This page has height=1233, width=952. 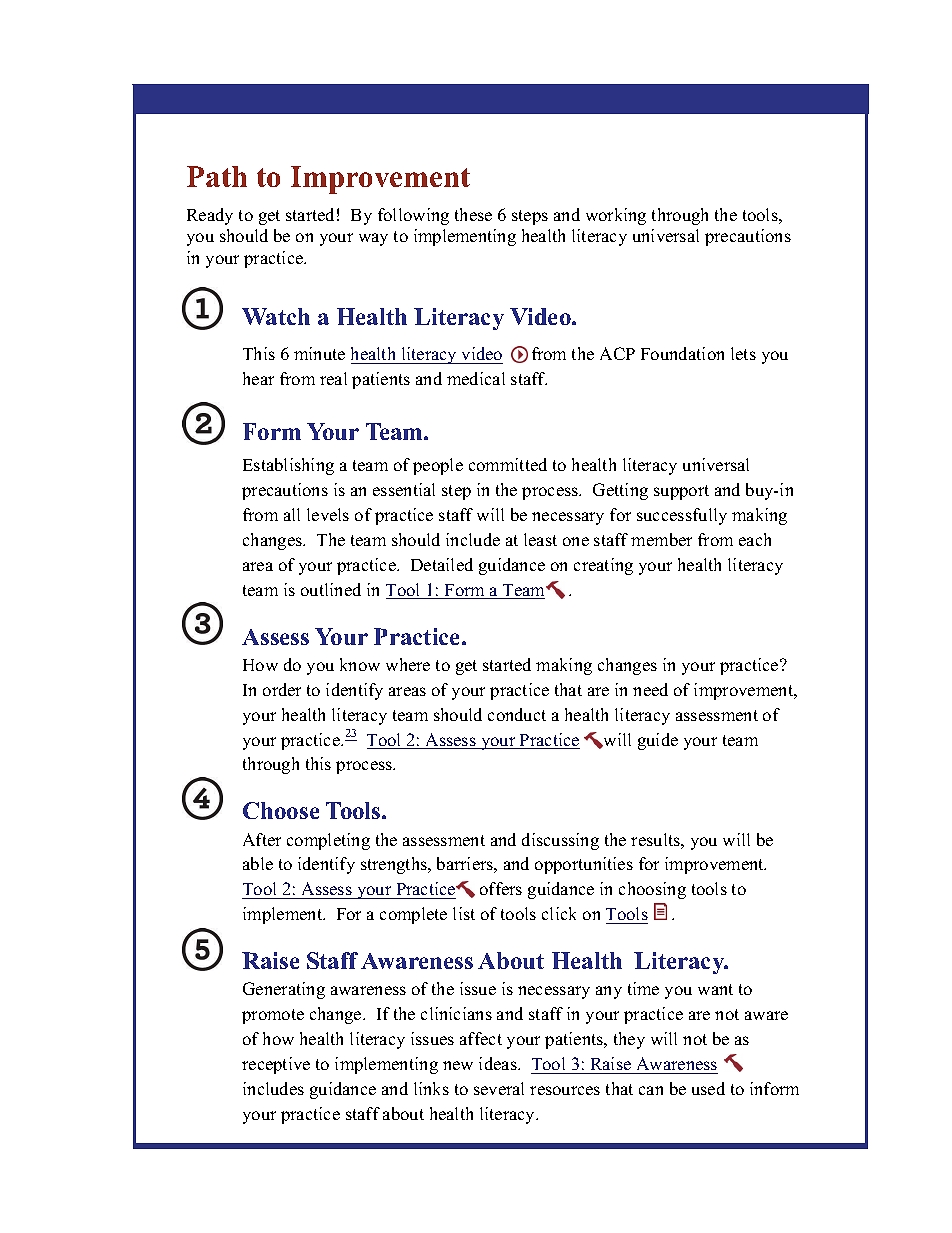 What do you see at coordinates (708, 1088) in the page?
I see `used` at bounding box center [708, 1088].
